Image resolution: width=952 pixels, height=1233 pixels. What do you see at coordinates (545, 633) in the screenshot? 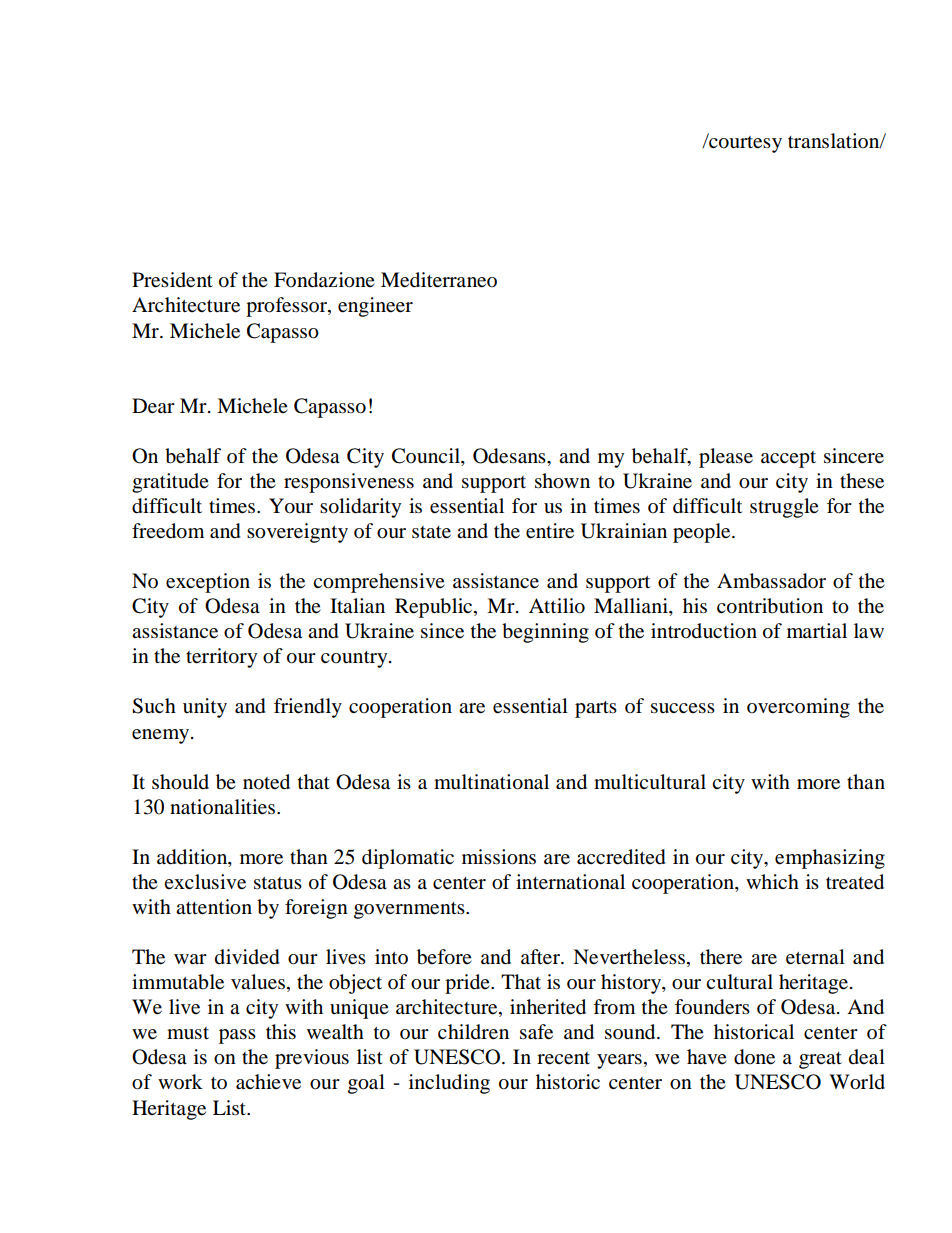
I see `beginning` at bounding box center [545, 633].
